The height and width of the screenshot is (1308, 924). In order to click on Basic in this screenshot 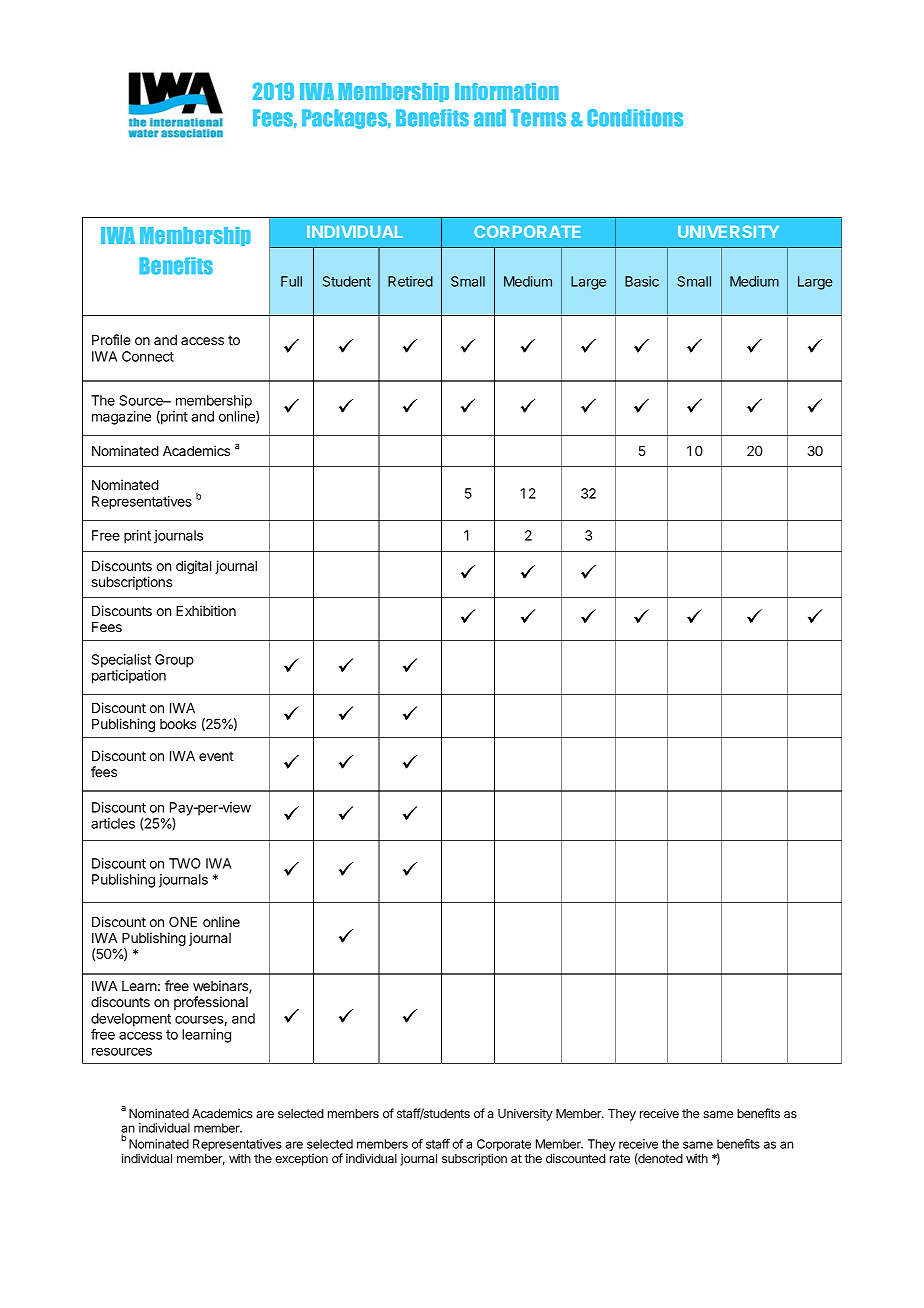, I will do `click(642, 281)`.
